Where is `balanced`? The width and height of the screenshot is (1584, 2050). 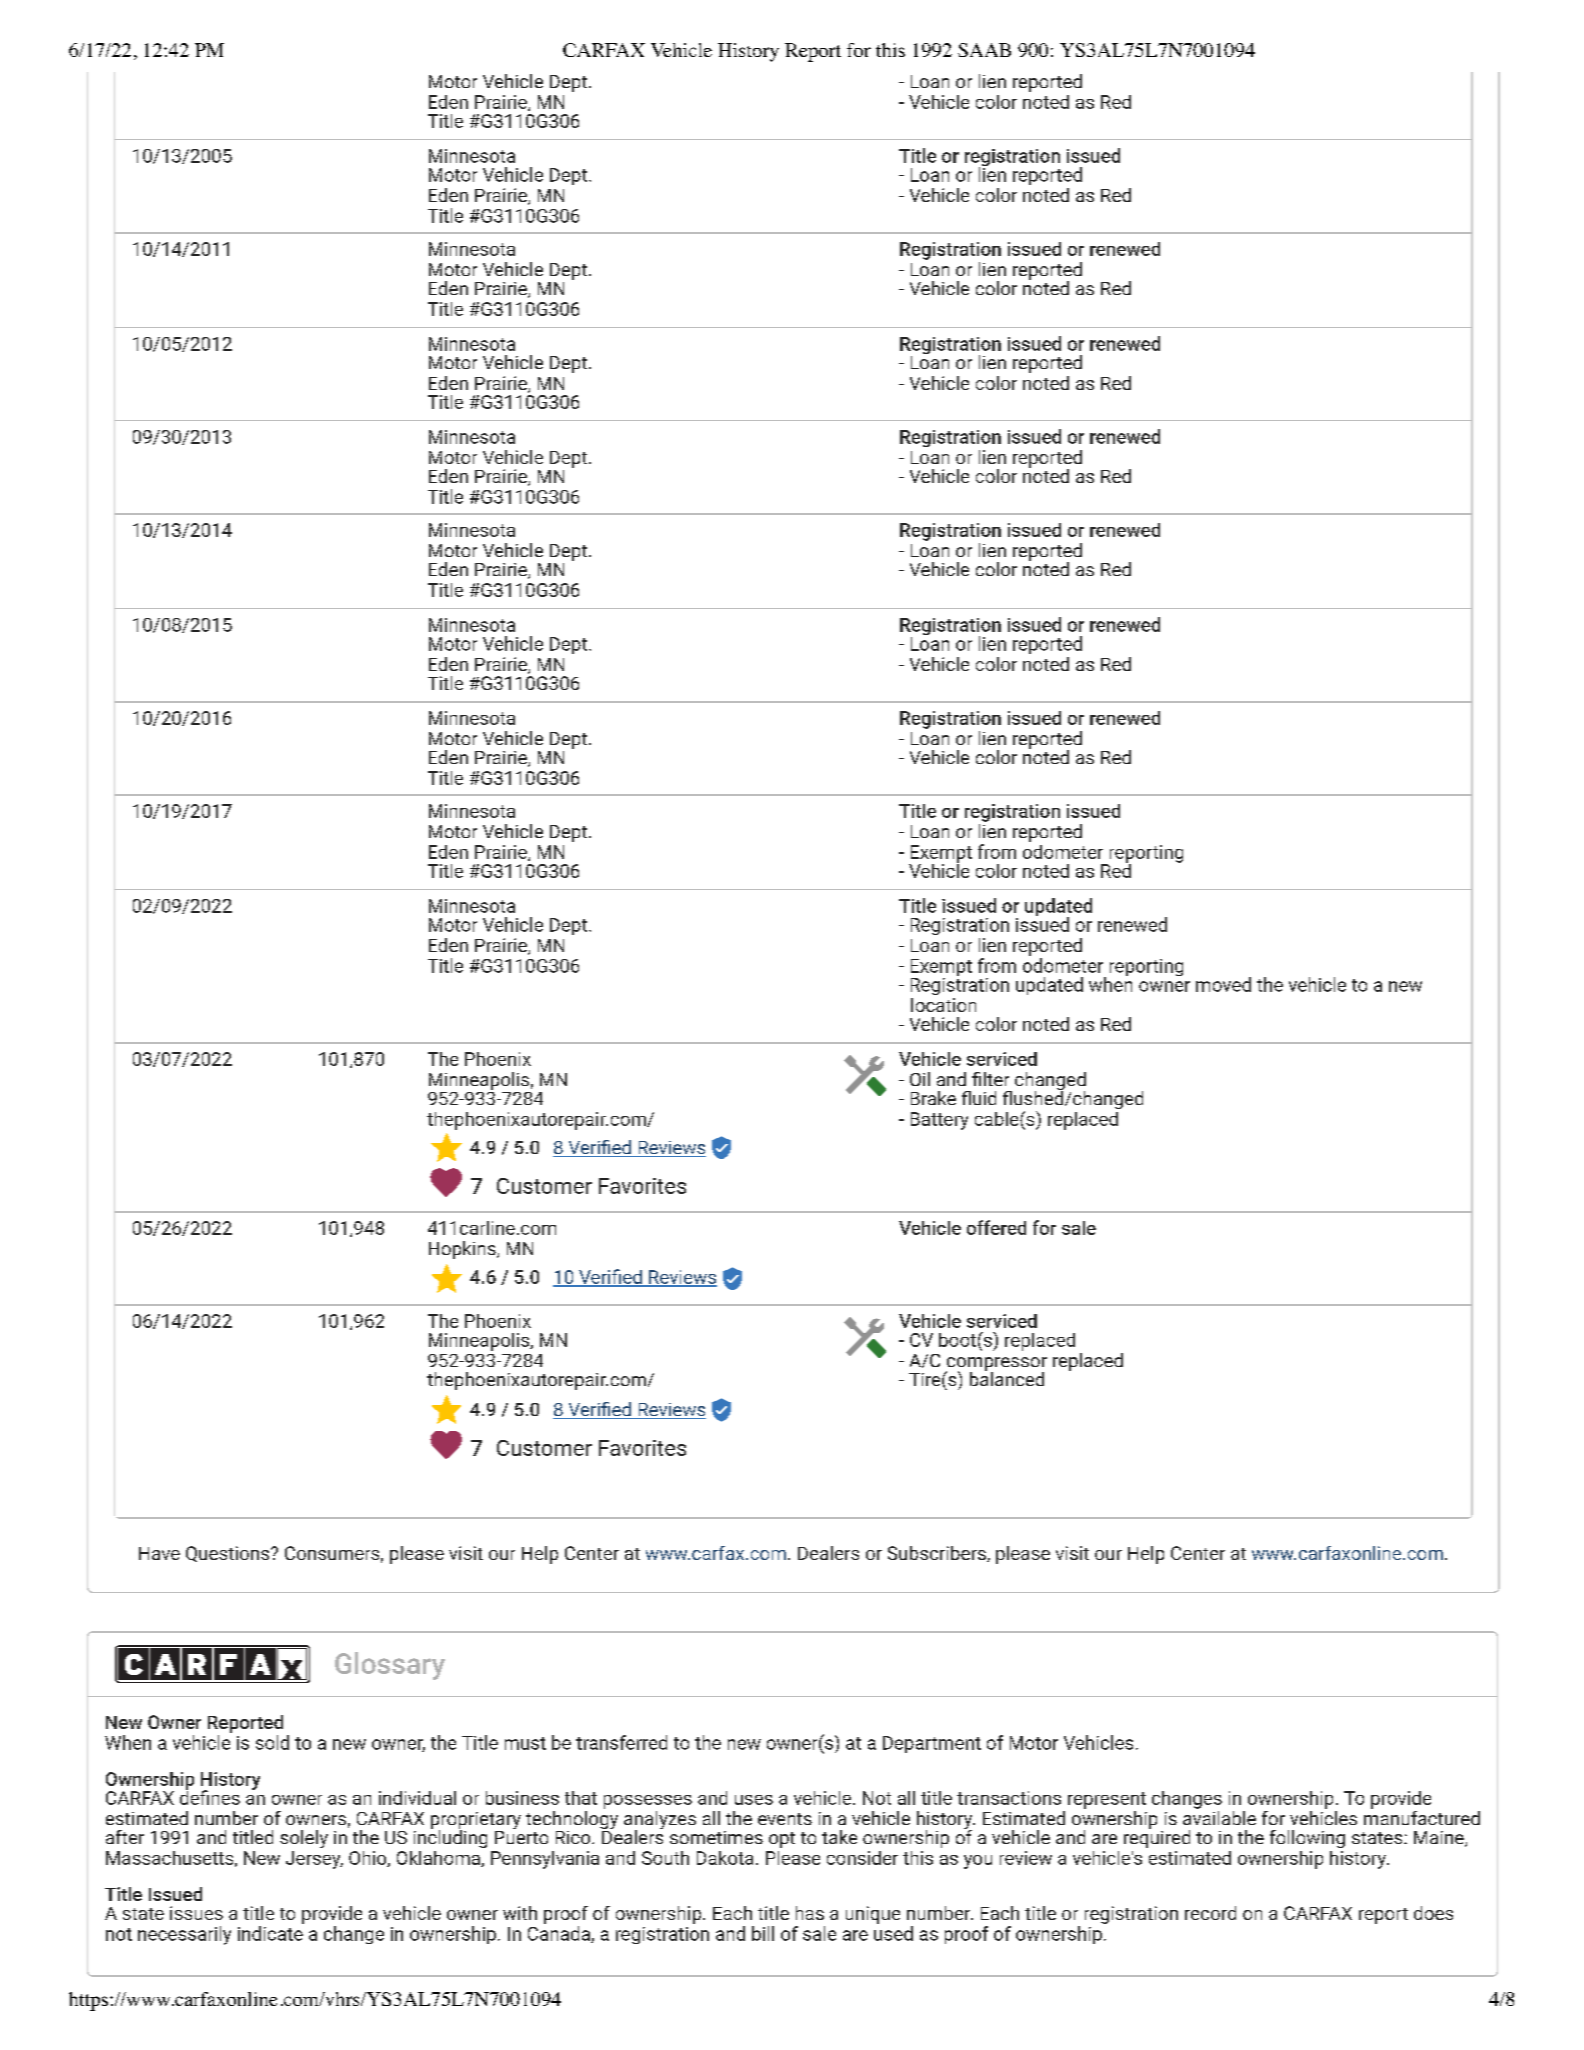 balanced is located at coordinates (1007, 1377).
